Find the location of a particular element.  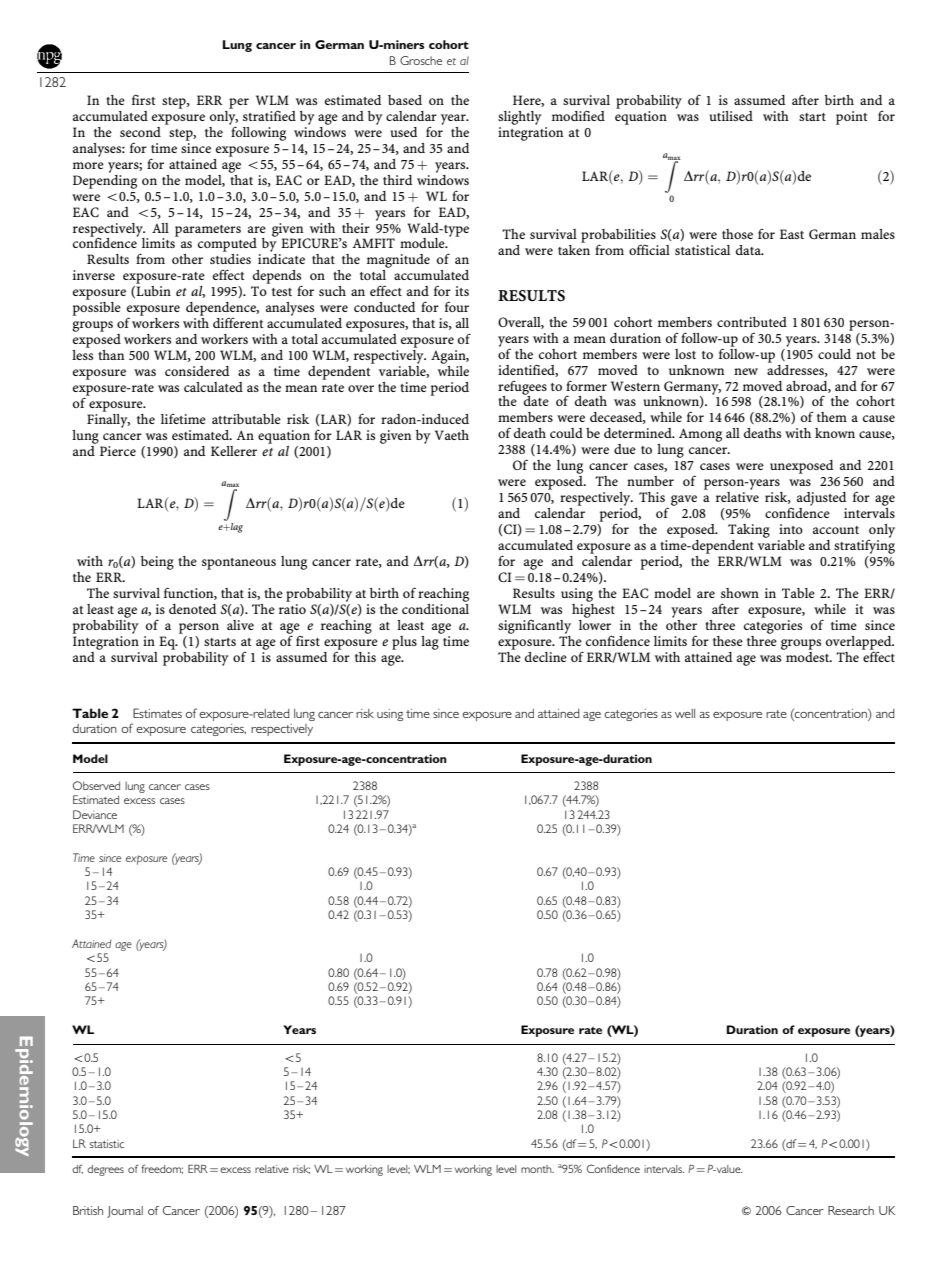

second is located at coordinates (140, 132).
